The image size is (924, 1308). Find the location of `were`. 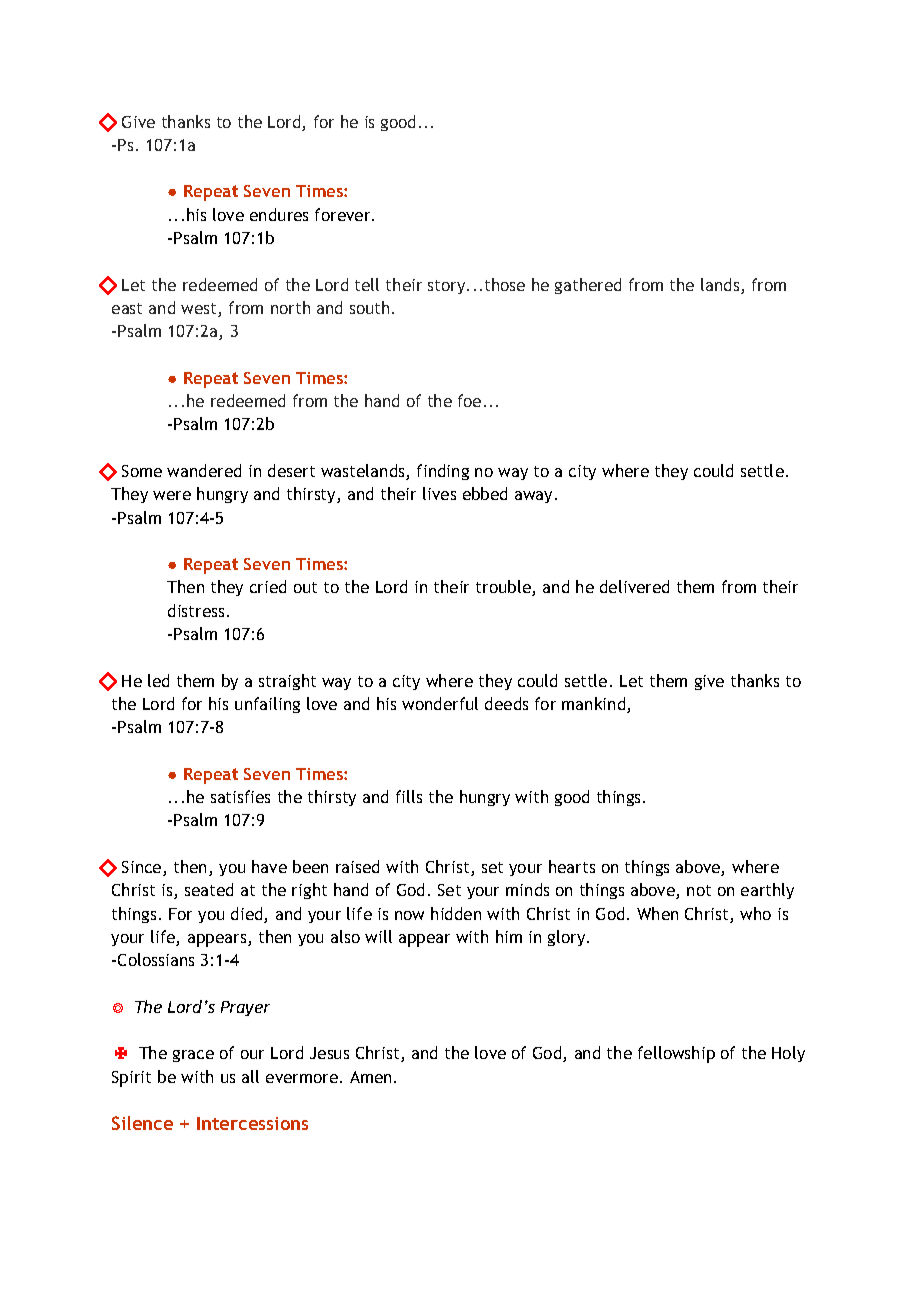

were is located at coordinates (172, 495).
